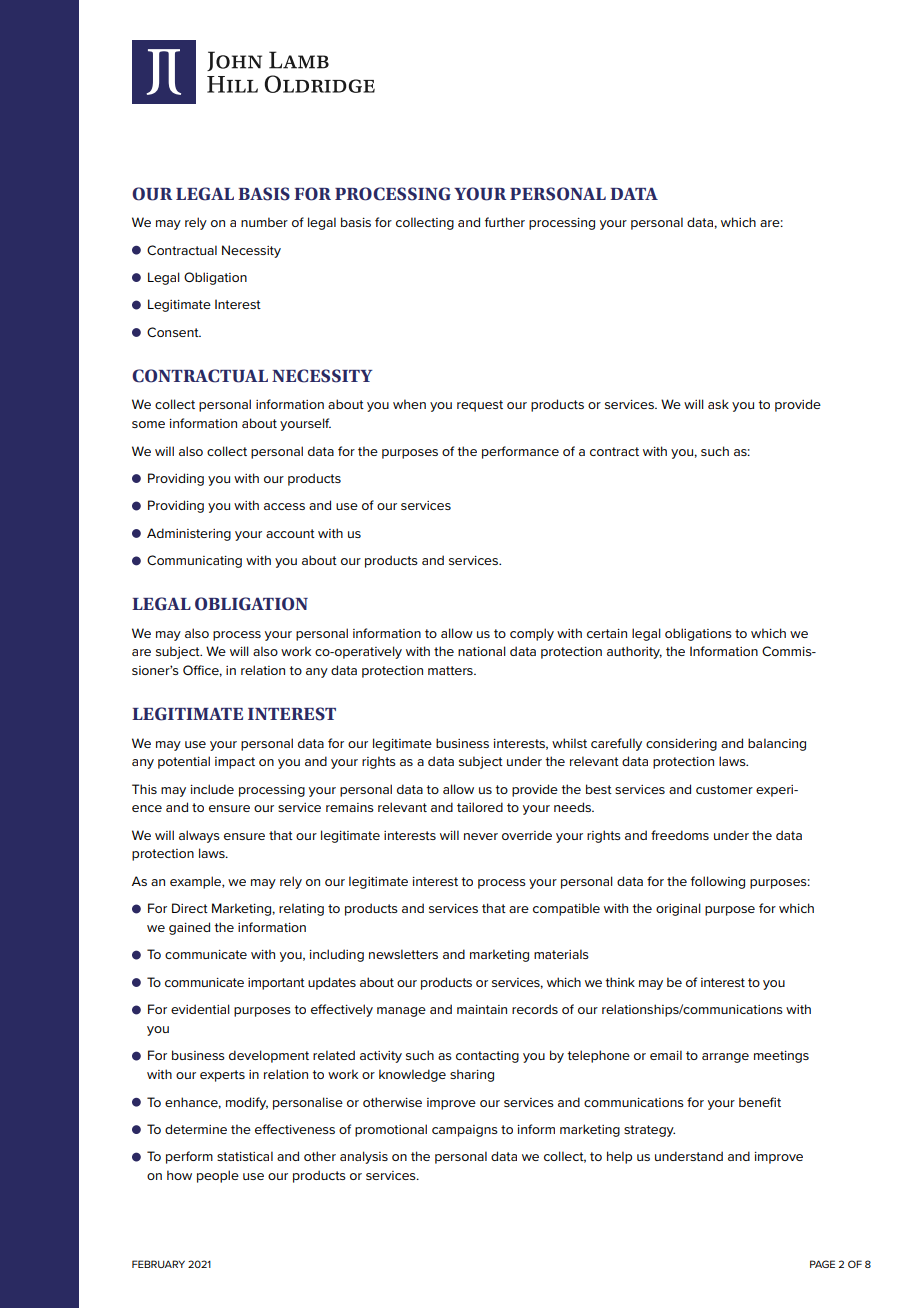  What do you see at coordinates (718, 404) in the page?
I see `ask` at bounding box center [718, 404].
